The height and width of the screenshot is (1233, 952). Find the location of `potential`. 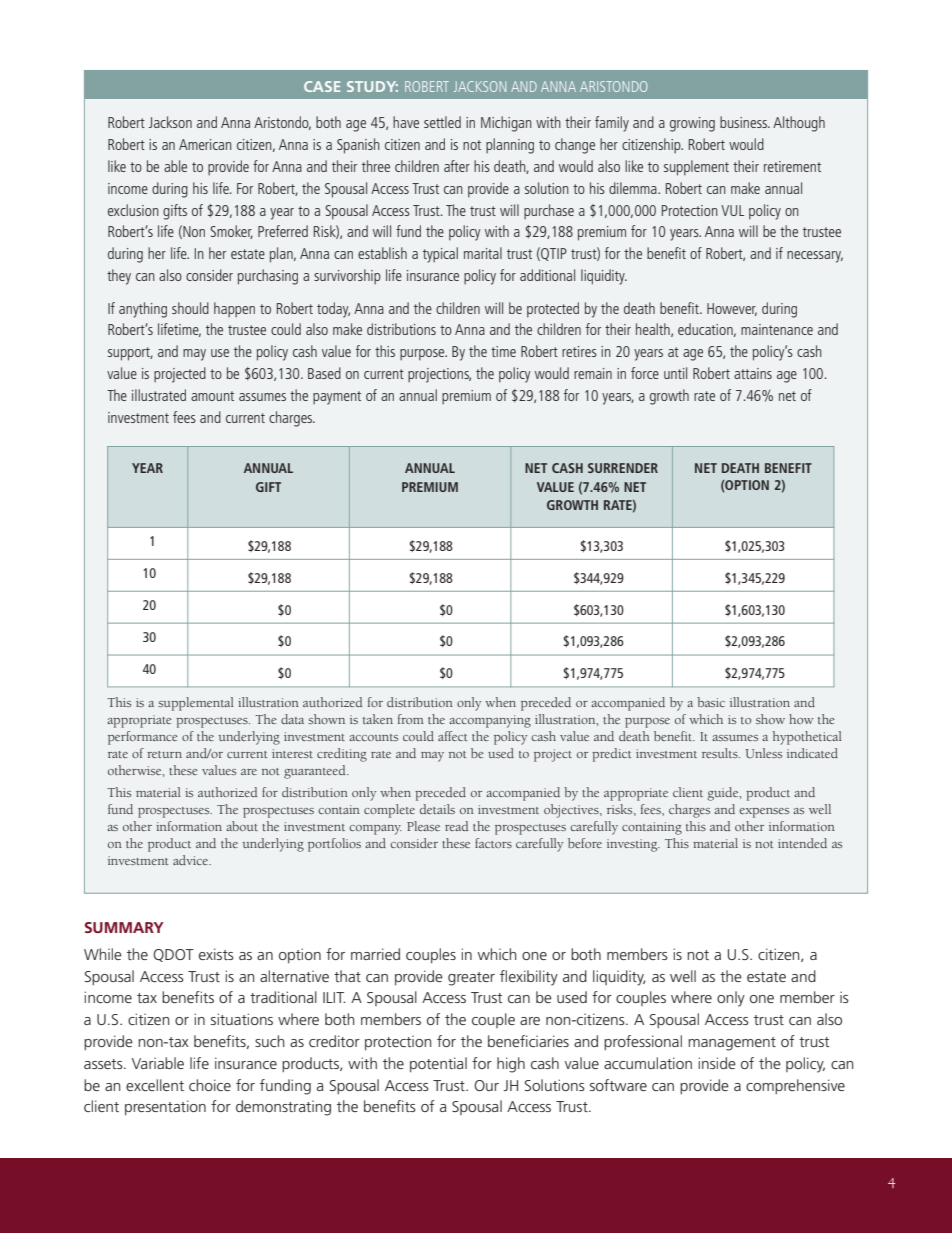

potential is located at coordinates (438, 1064).
